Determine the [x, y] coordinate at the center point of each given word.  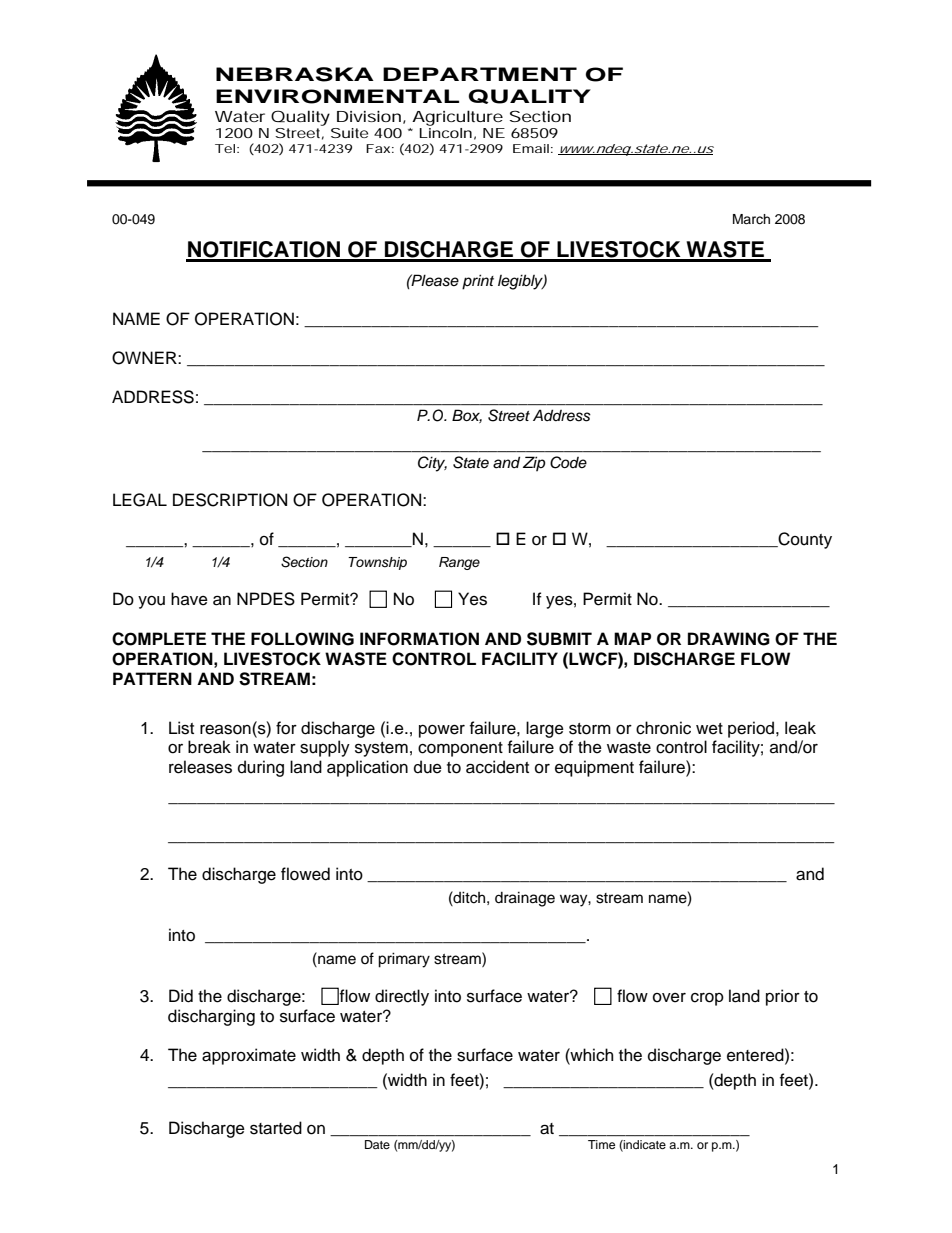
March [751, 219]
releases [200, 767]
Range [459, 563]
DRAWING [729, 639]
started [276, 1128]
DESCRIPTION [230, 500]
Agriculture [457, 118]
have [189, 599]
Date [377, 1144]
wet [709, 729]
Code [568, 462]
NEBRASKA [295, 74]
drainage [525, 899]
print [478, 282]
